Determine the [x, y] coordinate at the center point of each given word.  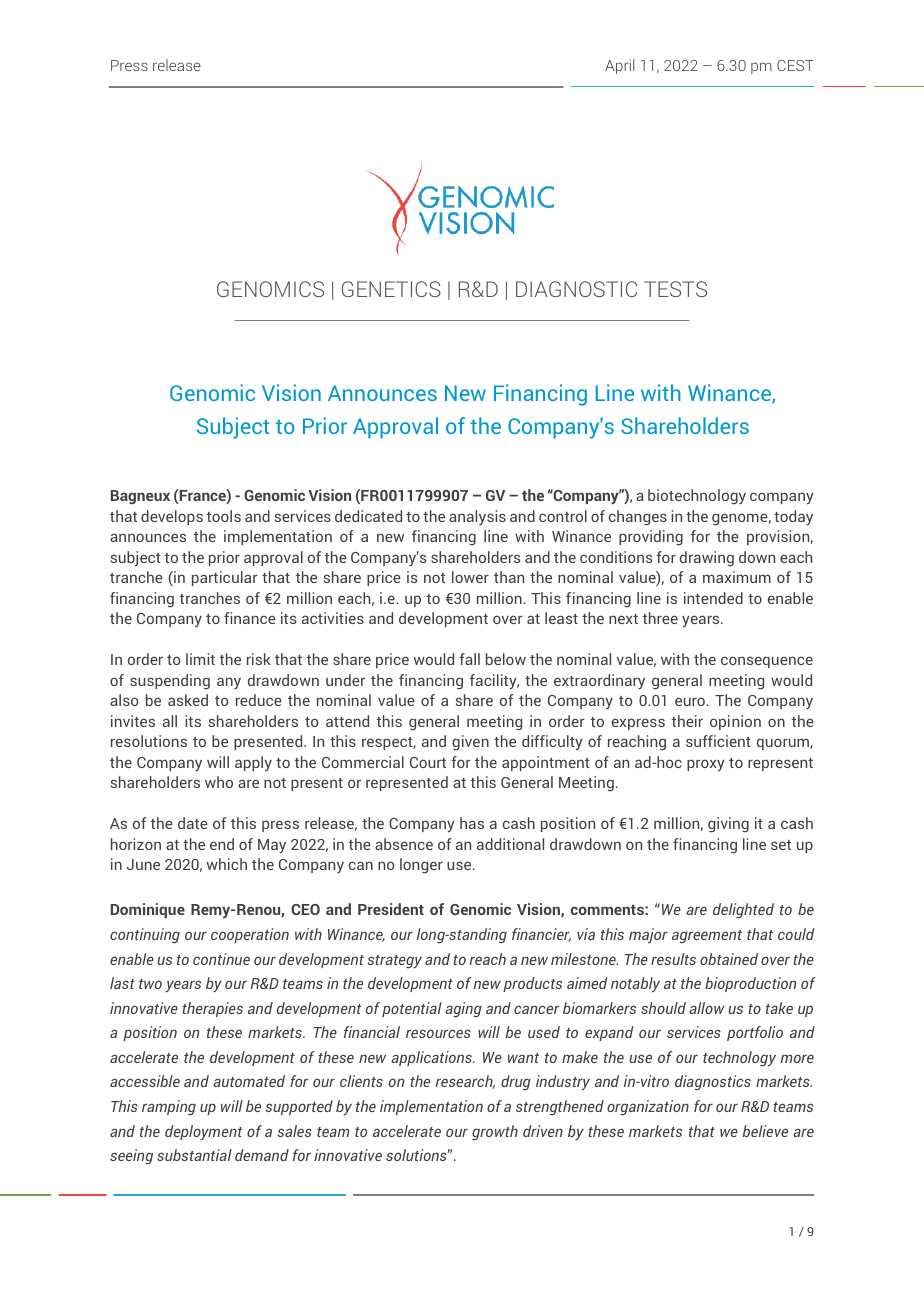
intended [713, 598]
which [227, 864]
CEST [795, 65]
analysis [477, 517]
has [472, 823]
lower [470, 577]
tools [224, 516]
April [619, 66]
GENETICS [391, 289]
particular [225, 578]
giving [728, 825]
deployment [203, 1132]
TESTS [675, 289]
